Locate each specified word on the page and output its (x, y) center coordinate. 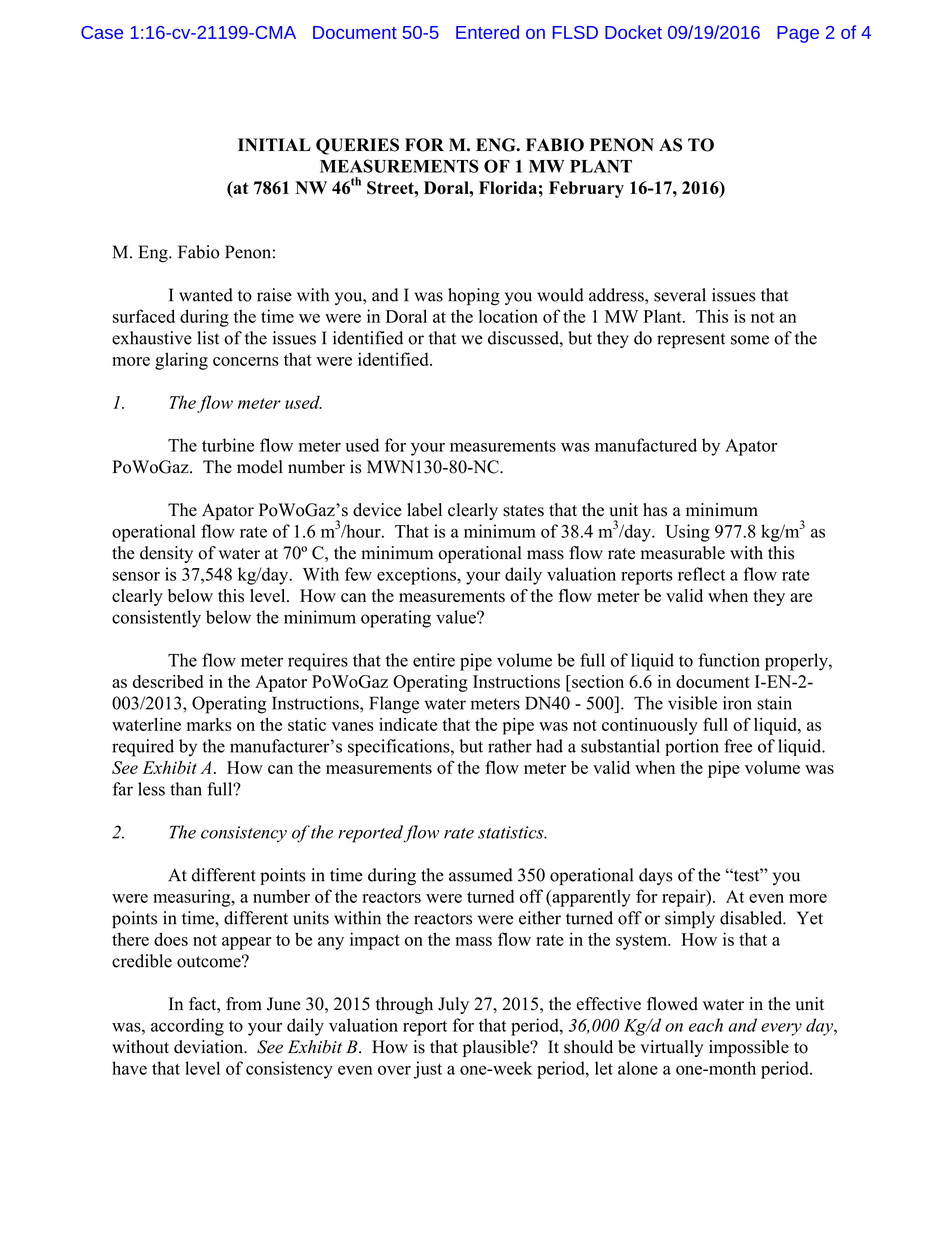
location (508, 316)
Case (102, 32)
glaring (181, 361)
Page (798, 34)
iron (737, 703)
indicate (408, 724)
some (750, 340)
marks (209, 724)
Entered (487, 32)
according (187, 1027)
